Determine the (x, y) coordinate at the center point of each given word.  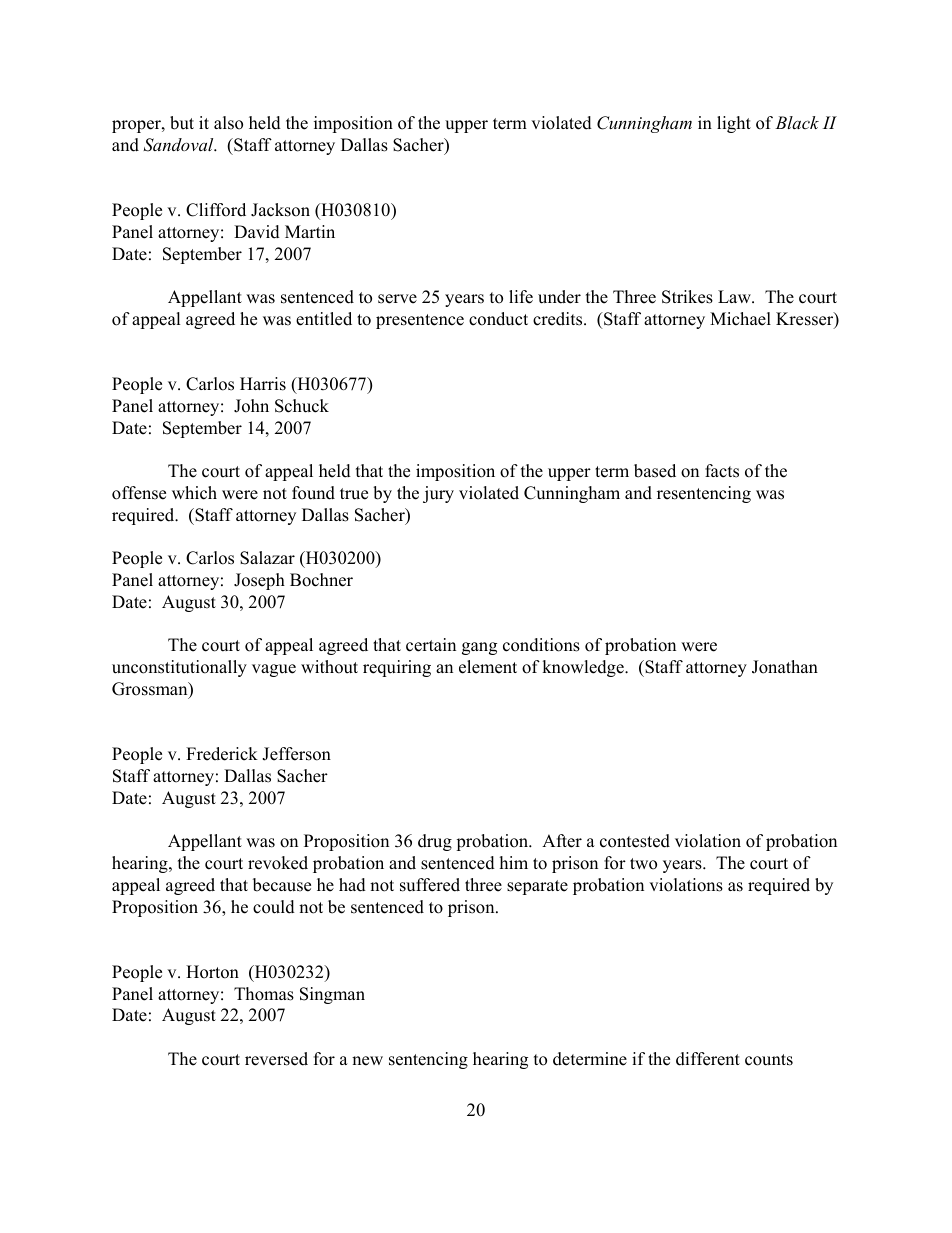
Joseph (259, 581)
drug (435, 842)
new (367, 1061)
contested (635, 841)
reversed (276, 1059)
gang (479, 648)
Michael (740, 319)
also (228, 123)
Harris (263, 384)
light (734, 124)
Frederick (222, 754)
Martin (310, 231)
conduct (498, 319)
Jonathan (785, 667)
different (708, 1059)
